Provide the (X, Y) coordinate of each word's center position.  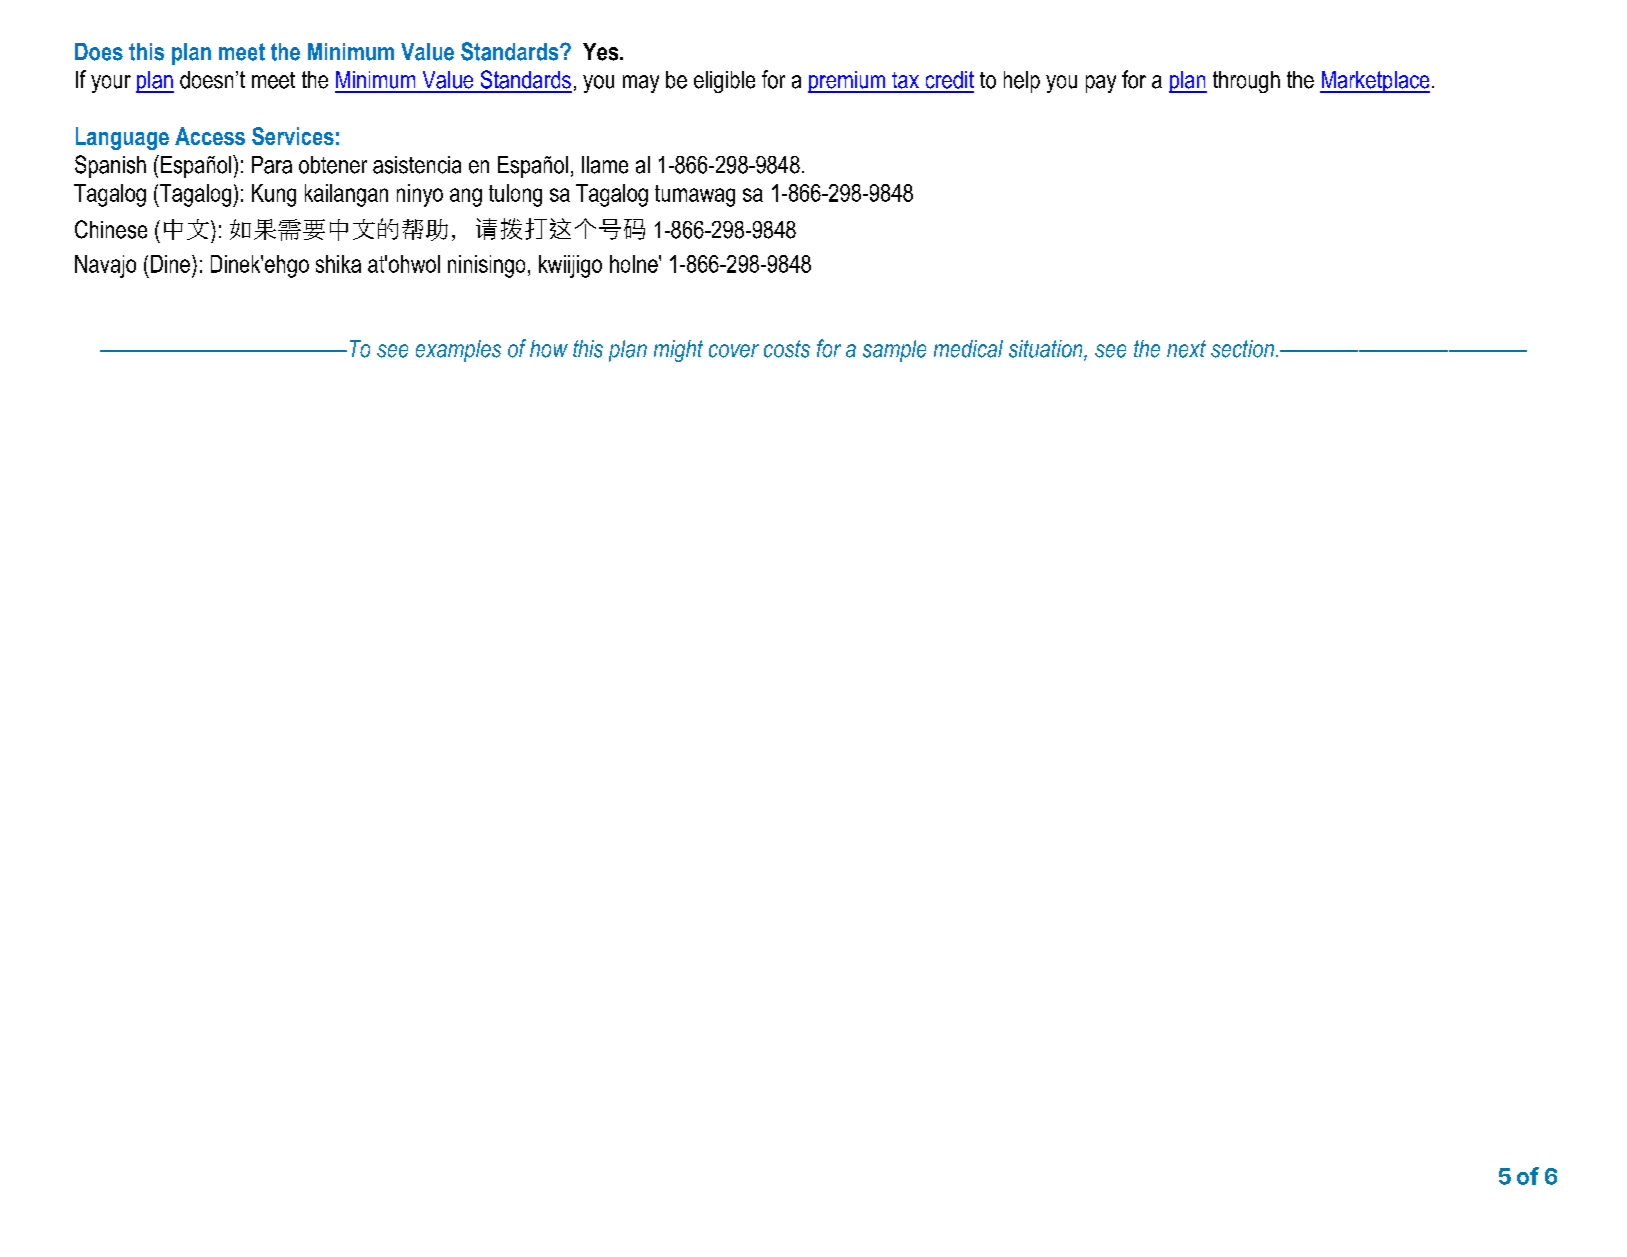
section (1242, 349)
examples (458, 351)
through (1246, 82)
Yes (602, 52)
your (111, 84)
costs (787, 349)
